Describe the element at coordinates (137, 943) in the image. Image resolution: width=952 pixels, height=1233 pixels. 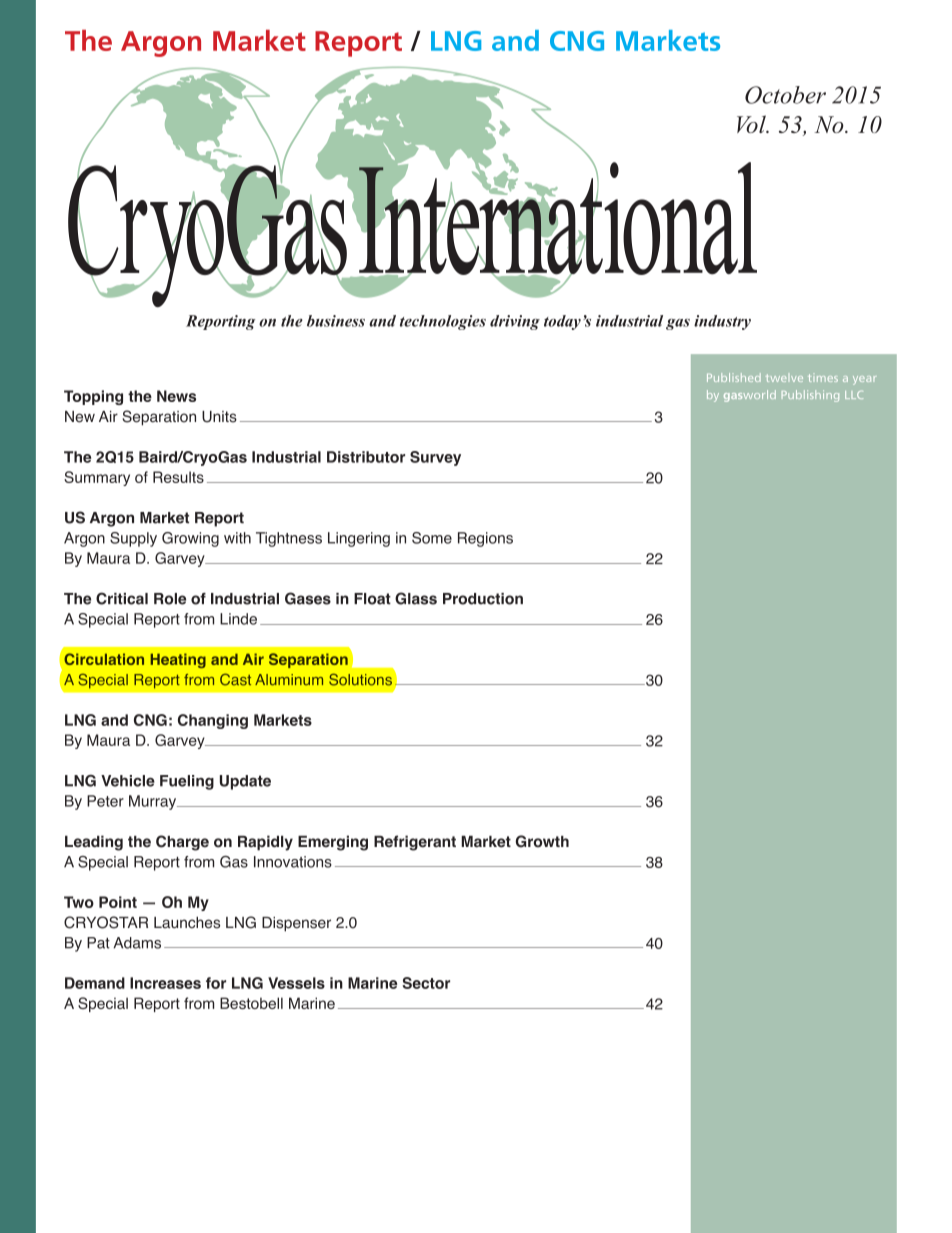
I see `Adams` at that location.
